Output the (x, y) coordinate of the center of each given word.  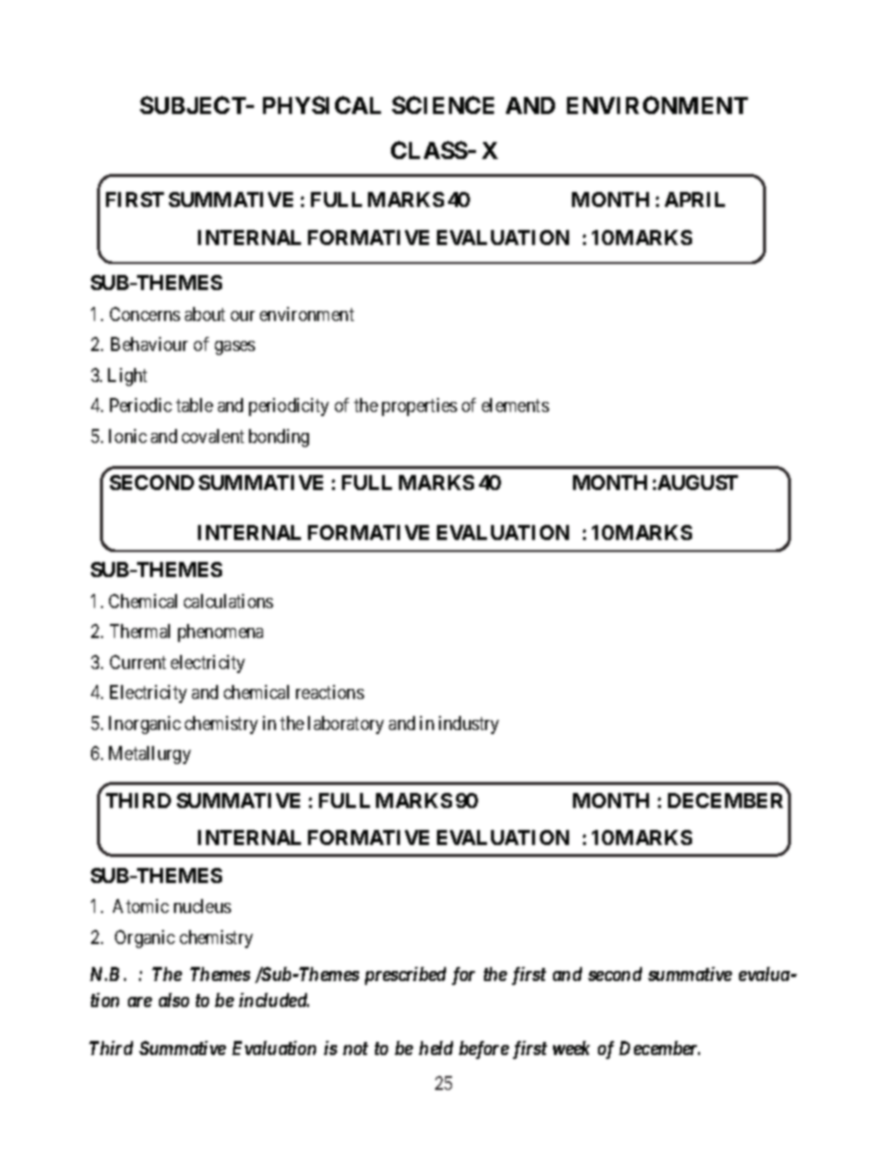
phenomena (220, 633)
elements (515, 405)
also (174, 1000)
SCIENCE (443, 105)
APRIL (695, 199)
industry (469, 725)
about (205, 314)
